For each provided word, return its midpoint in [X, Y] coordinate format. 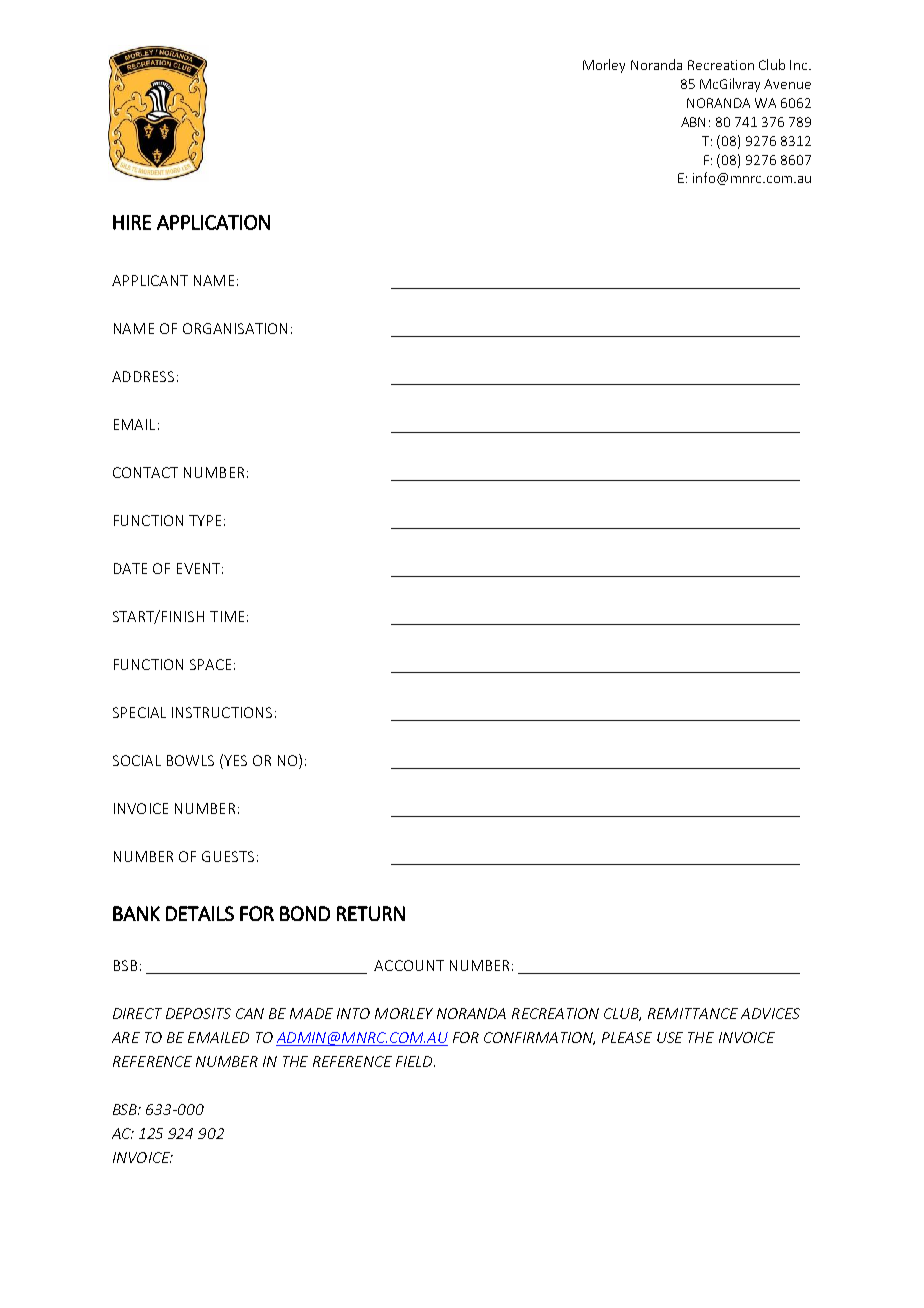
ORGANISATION [235, 328]
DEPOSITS [198, 1013]
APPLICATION [213, 222]
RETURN [371, 913]
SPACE [210, 664]
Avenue [787, 84]
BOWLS [190, 760]
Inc [800, 65]
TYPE [205, 520]
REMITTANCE [693, 1013]
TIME [227, 616]
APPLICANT [150, 280]
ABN [693, 122]
